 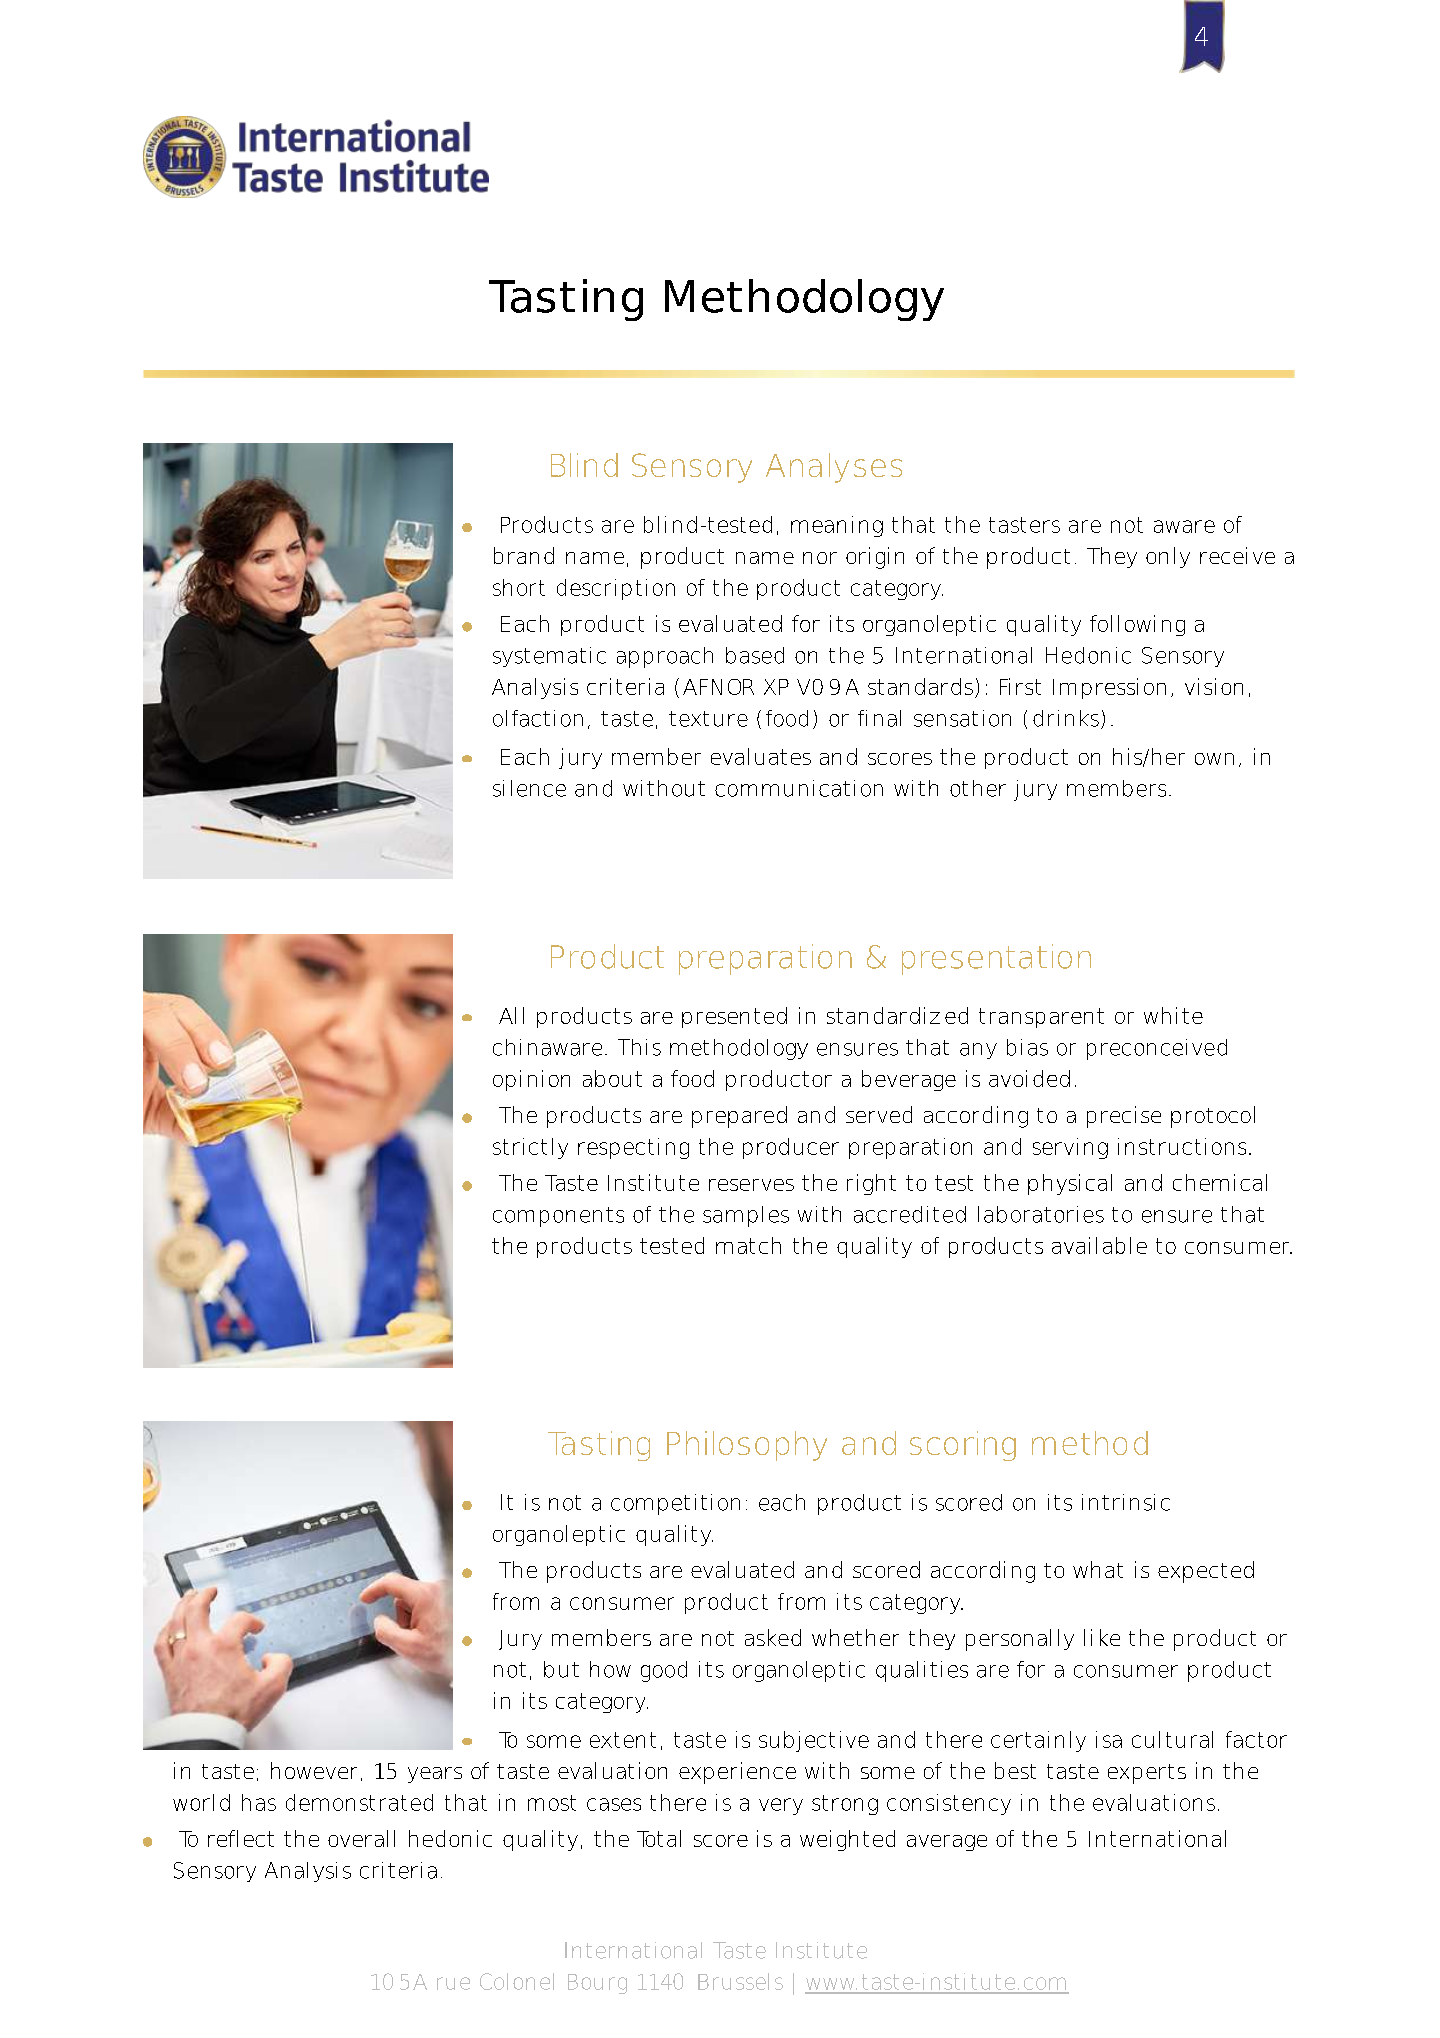 What do you see at coordinates (1173, 1015) in the image?
I see `white` at bounding box center [1173, 1015].
